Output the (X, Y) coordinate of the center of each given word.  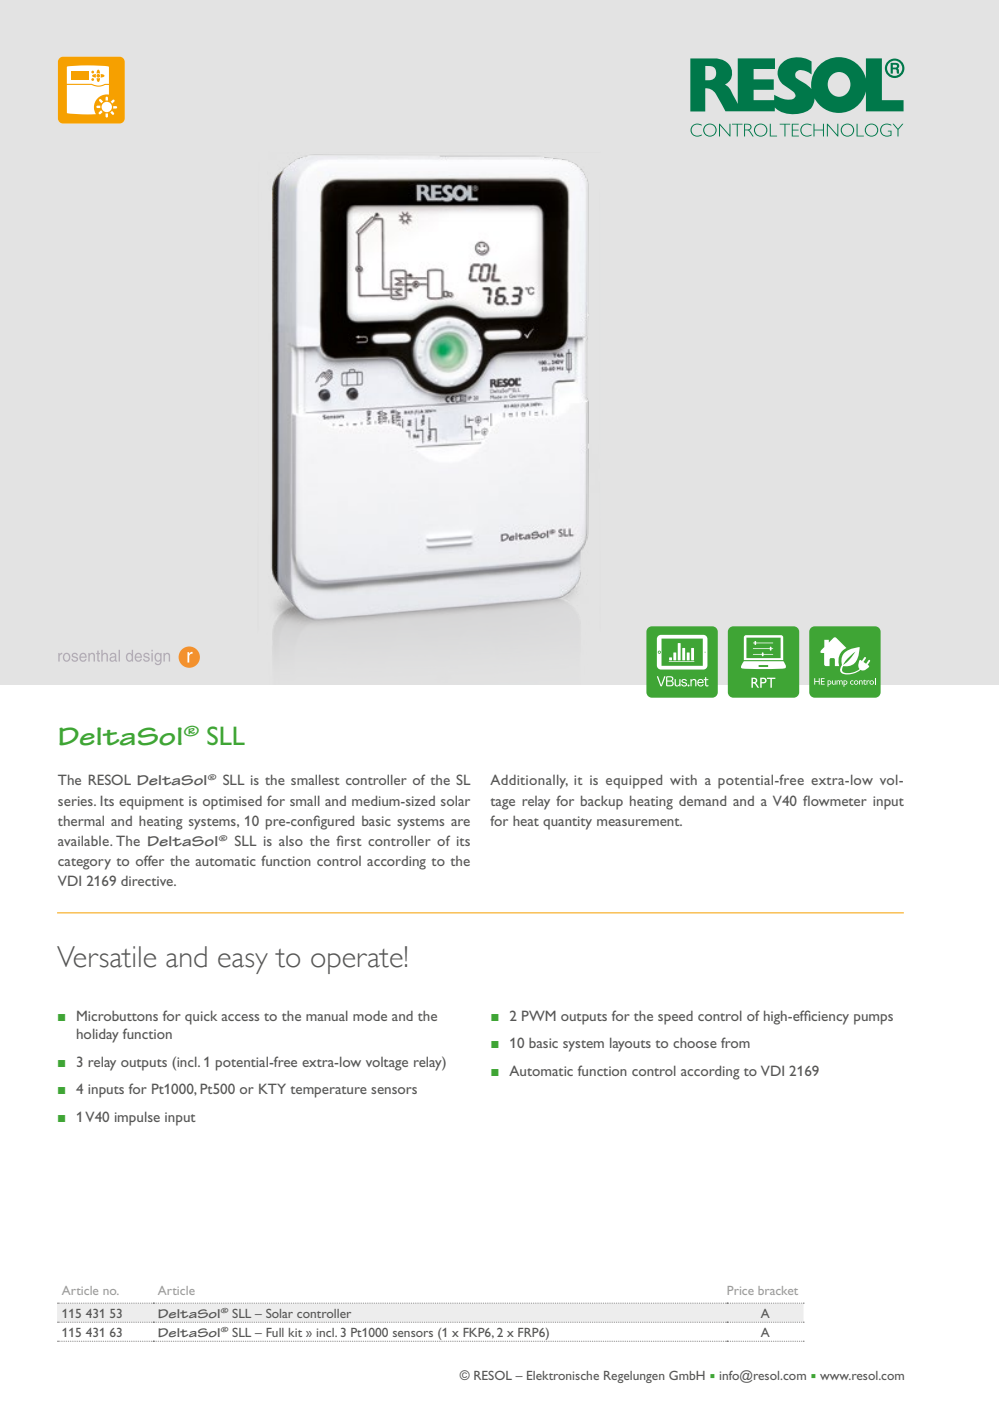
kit (295, 1332)
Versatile (106, 957)
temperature (329, 1092)
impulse (137, 1118)
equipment (151, 803)
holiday (98, 1035)
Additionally (529, 781)
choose (695, 1043)
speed (675, 1018)
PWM (539, 1015)
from (735, 1042)
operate (357, 961)
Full (275, 1332)
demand (702, 800)
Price (741, 1290)
